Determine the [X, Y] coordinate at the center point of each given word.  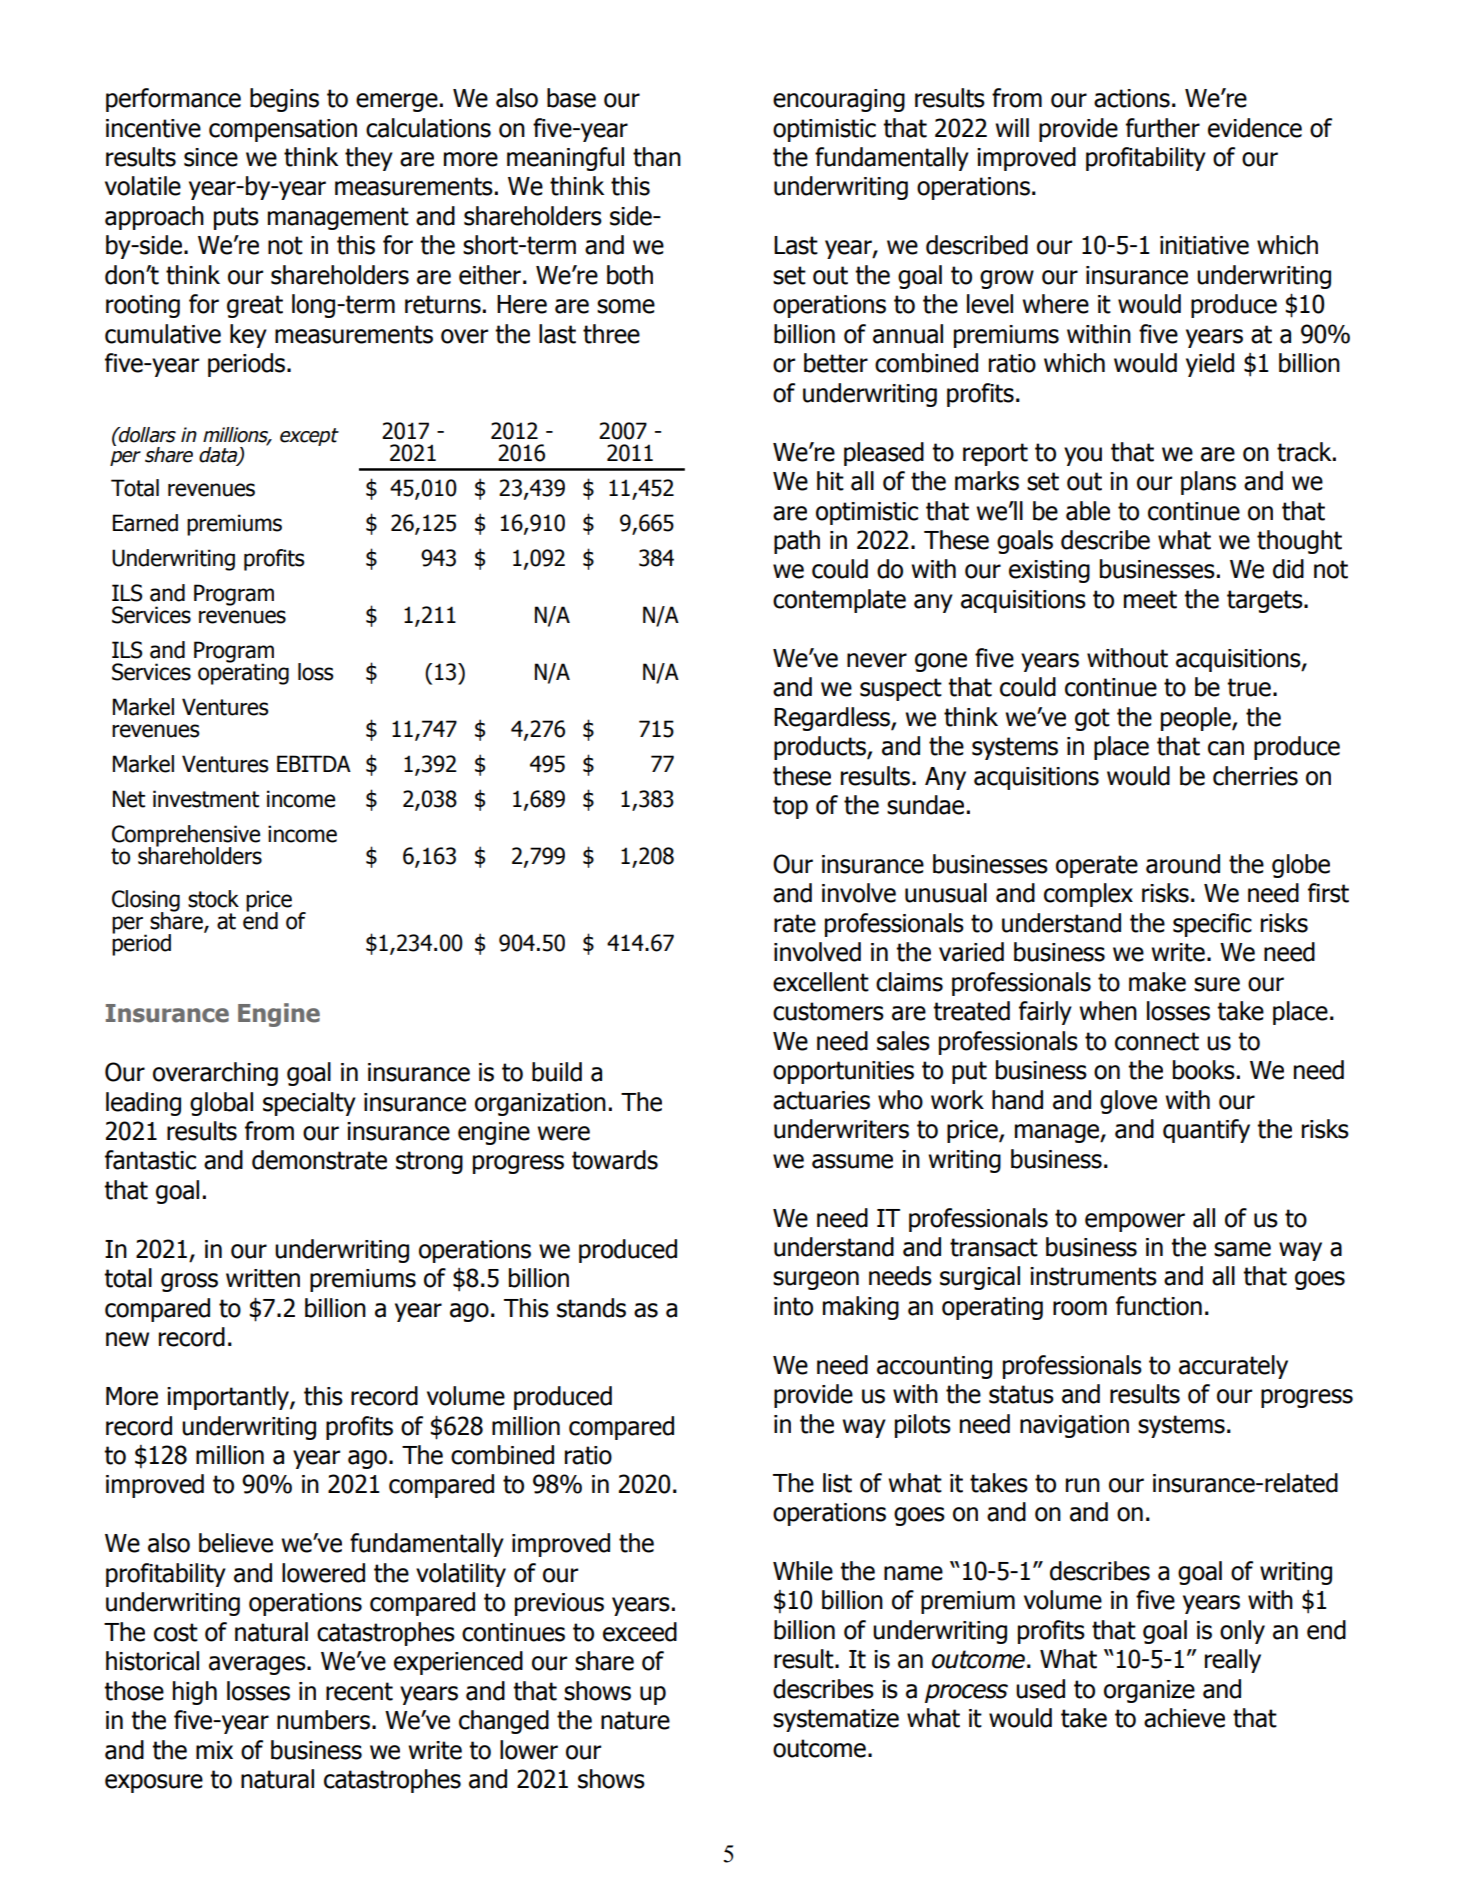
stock [213, 899]
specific [1212, 925]
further [1163, 128]
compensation [283, 130]
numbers [323, 1720]
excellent [821, 982]
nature [635, 1720]
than [657, 157]
